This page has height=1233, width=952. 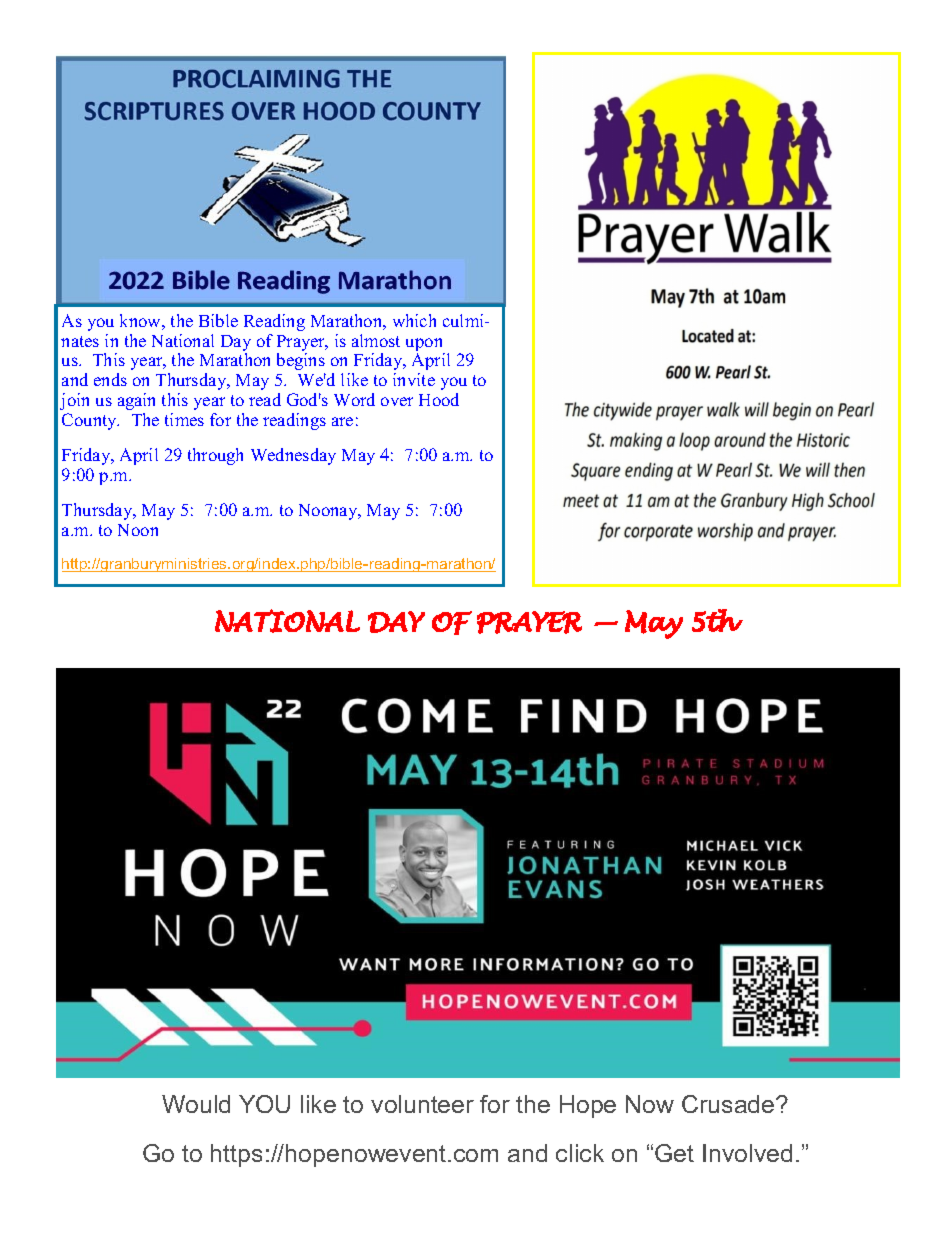 What do you see at coordinates (729, 1104) in the page?
I see `Crusade` at bounding box center [729, 1104].
